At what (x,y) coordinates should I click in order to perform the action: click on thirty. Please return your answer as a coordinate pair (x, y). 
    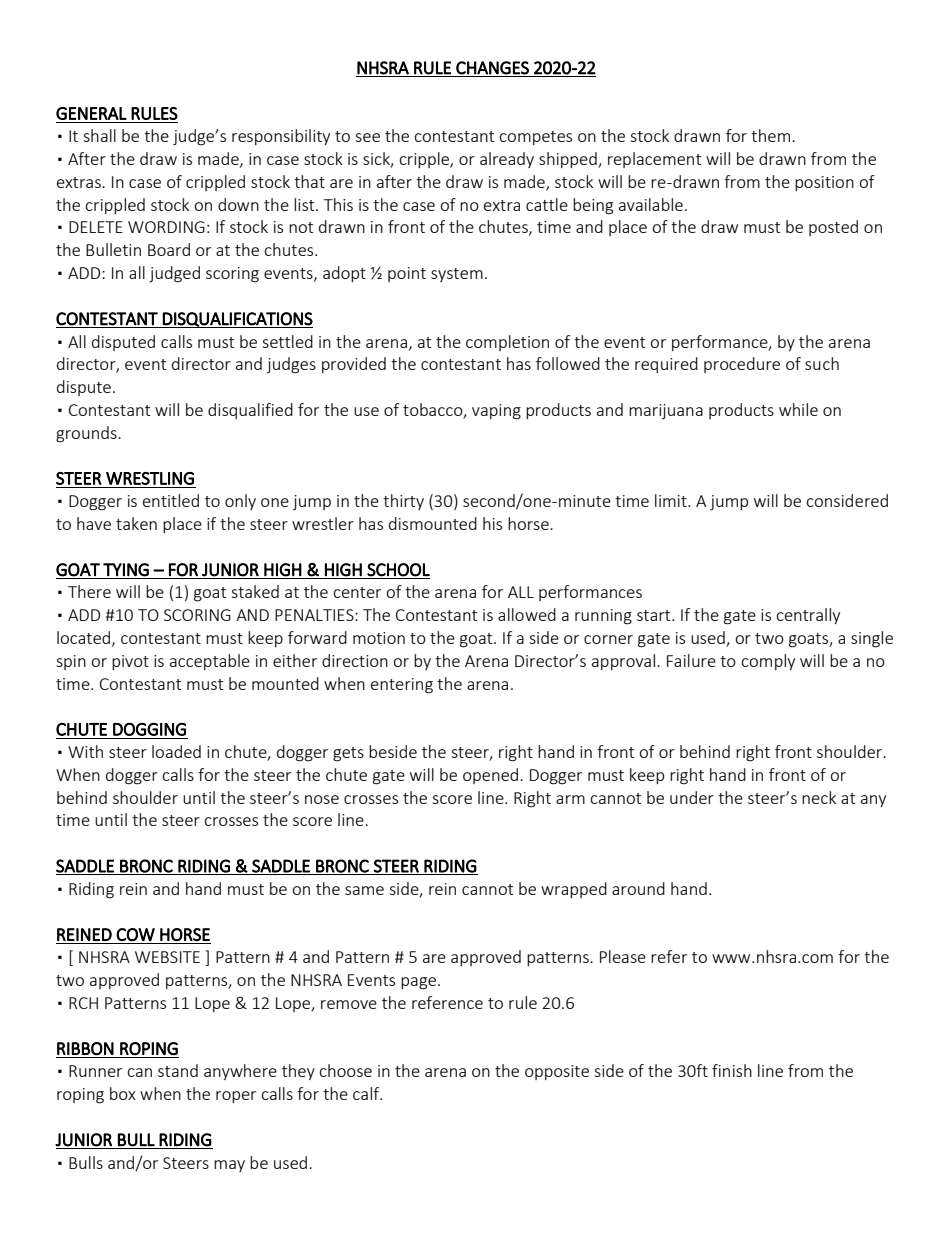
    Looking at the image, I should click on (403, 502).
